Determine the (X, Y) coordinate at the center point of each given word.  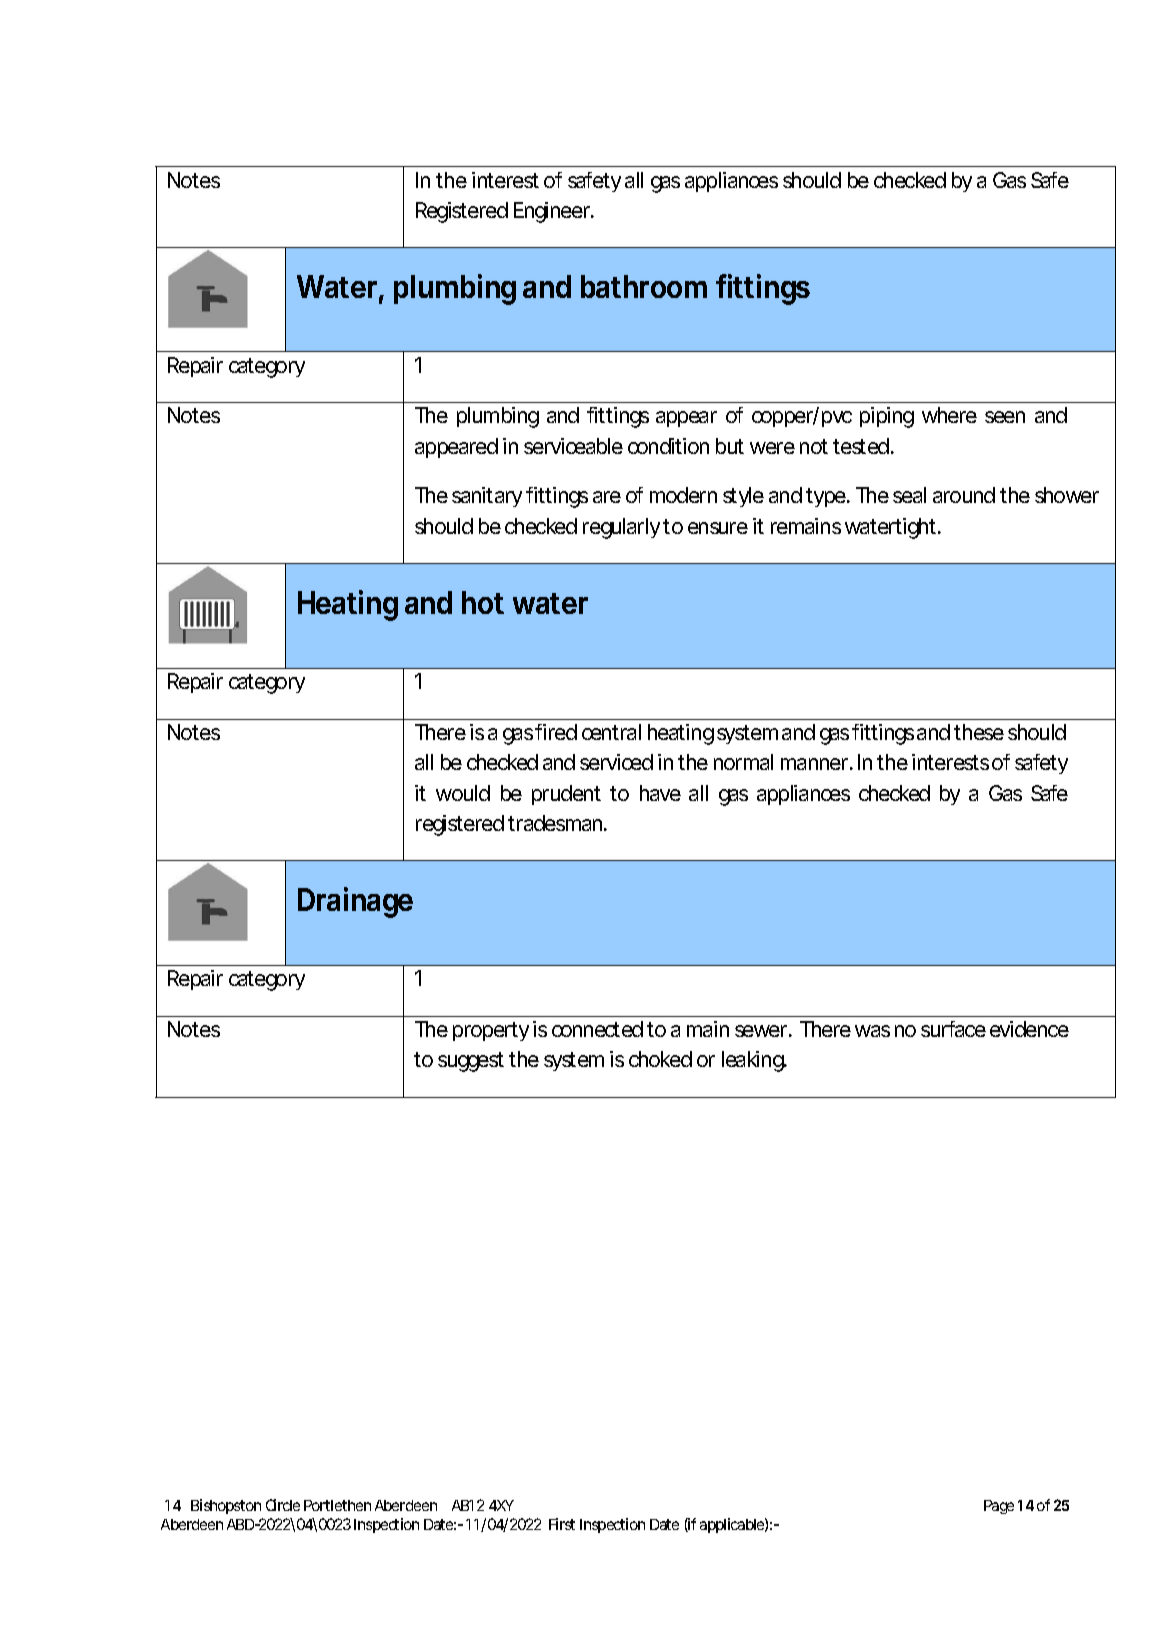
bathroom (644, 286)
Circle (283, 1505)
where (949, 415)
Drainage (355, 902)
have (660, 793)
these (979, 732)
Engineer (554, 212)
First (562, 1524)
